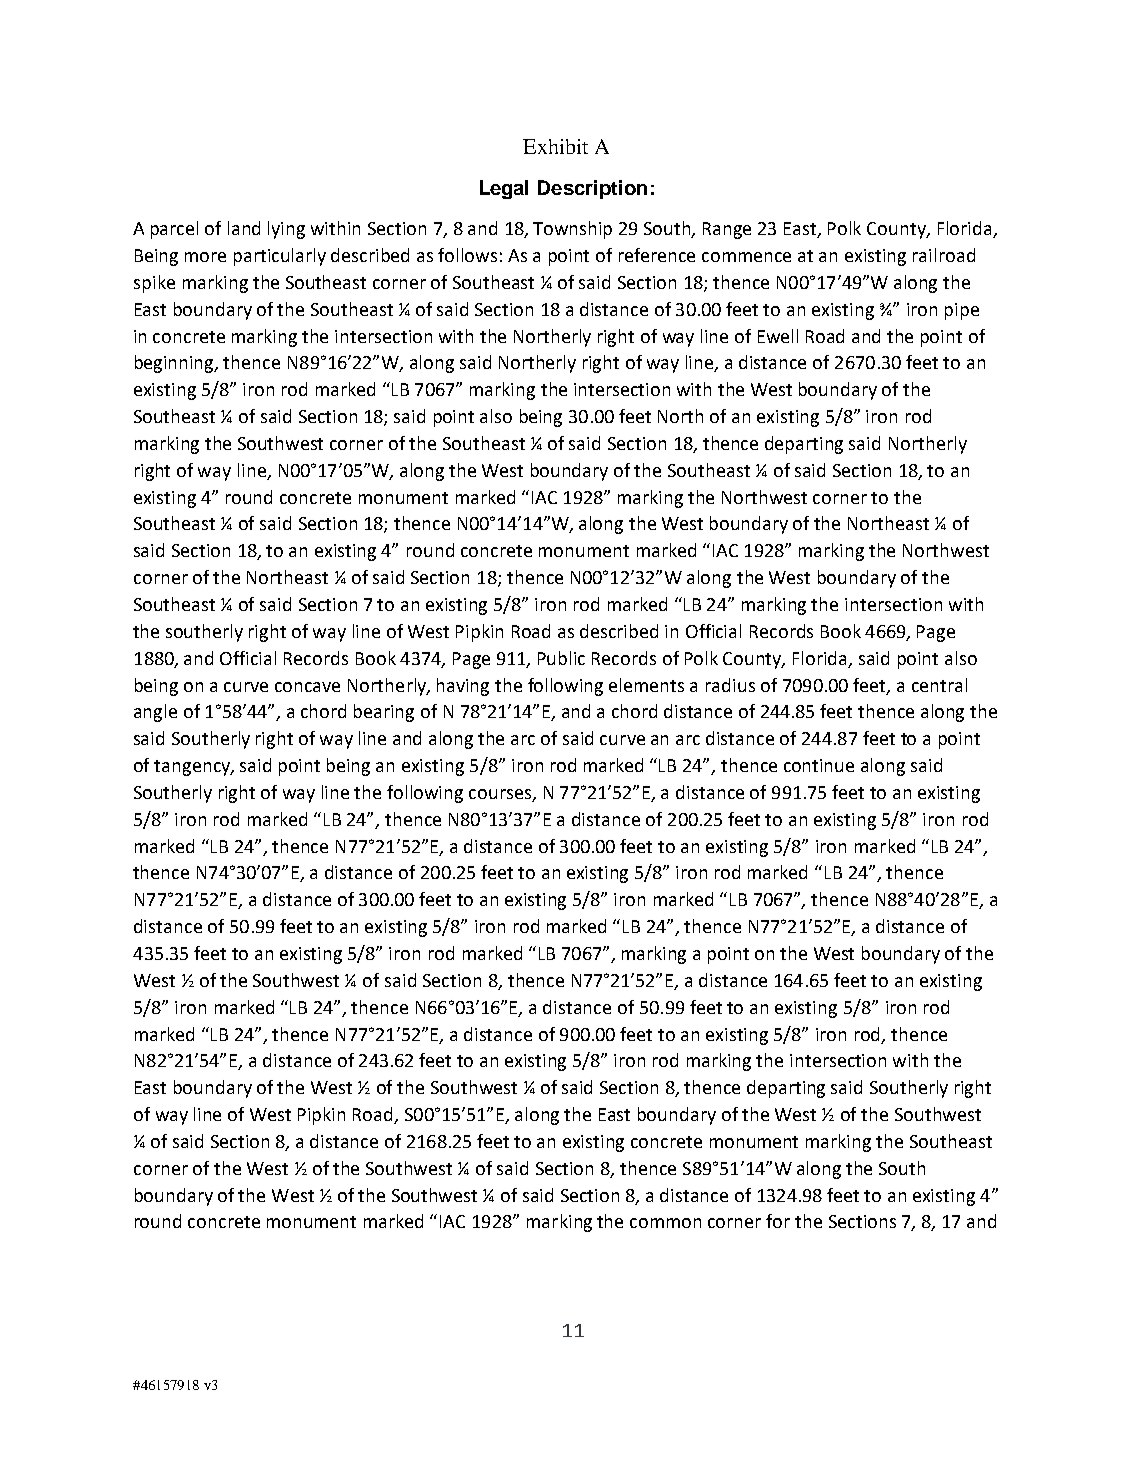  Describe the element at coordinates (778, 1221) in the document. I see `for` at that location.
